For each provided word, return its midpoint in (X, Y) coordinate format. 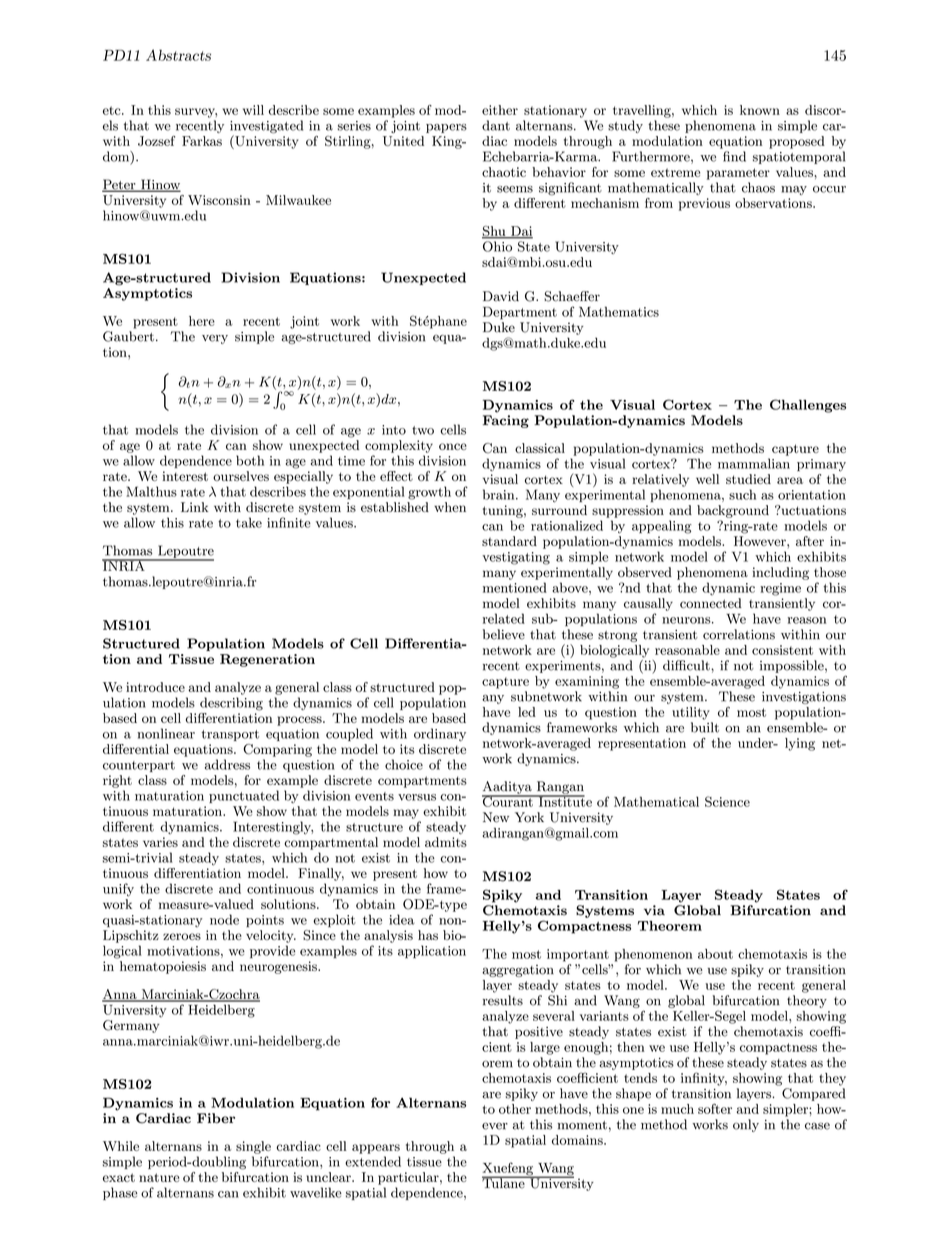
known (760, 110)
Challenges (808, 406)
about (715, 954)
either (500, 110)
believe (504, 634)
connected (711, 603)
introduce (155, 687)
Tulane (504, 1182)
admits (446, 842)
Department (520, 313)
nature (159, 1177)
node (224, 919)
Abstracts (178, 55)
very (215, 339)
